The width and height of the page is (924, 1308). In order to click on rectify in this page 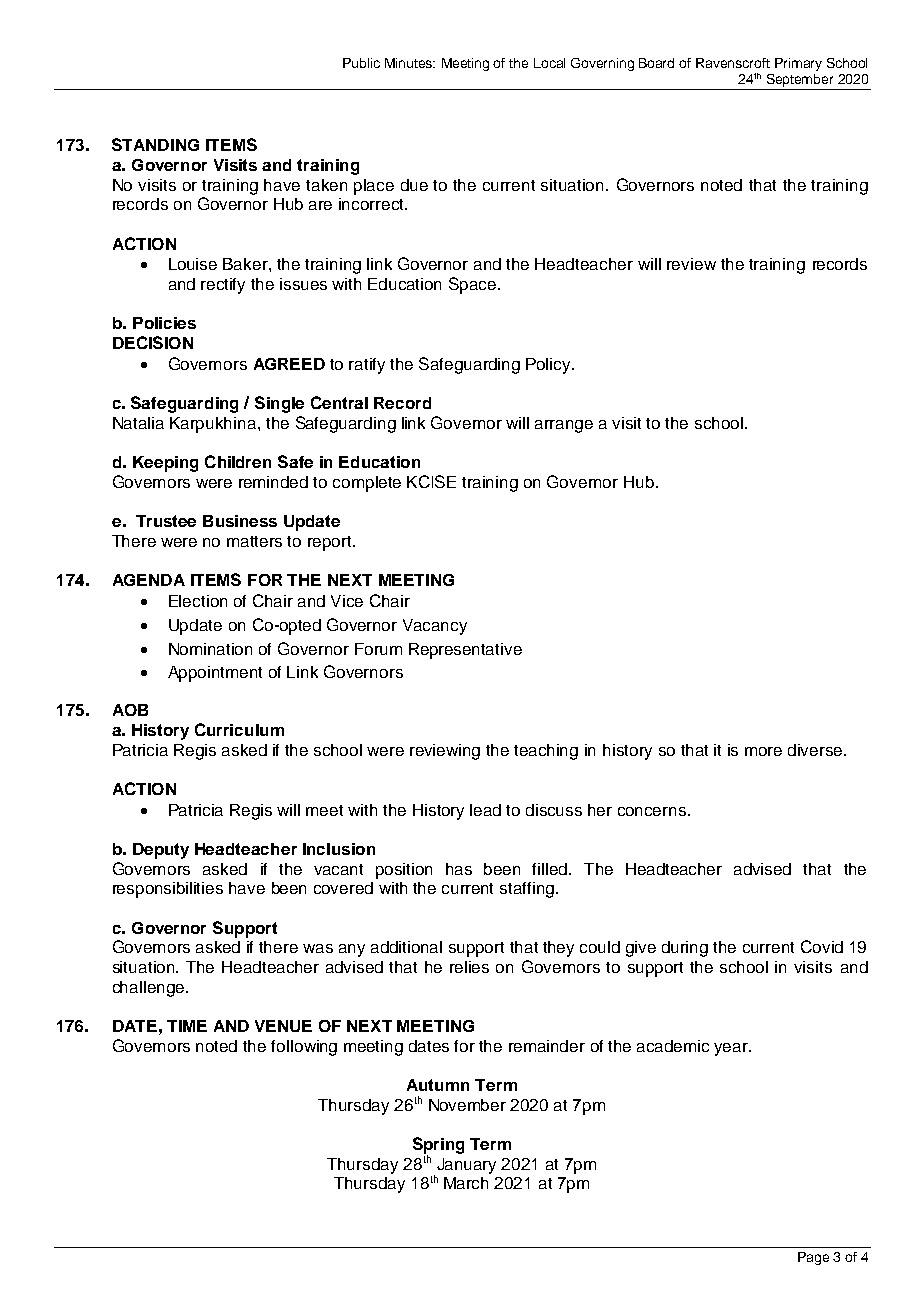, I will do `click(223, 286)`.
